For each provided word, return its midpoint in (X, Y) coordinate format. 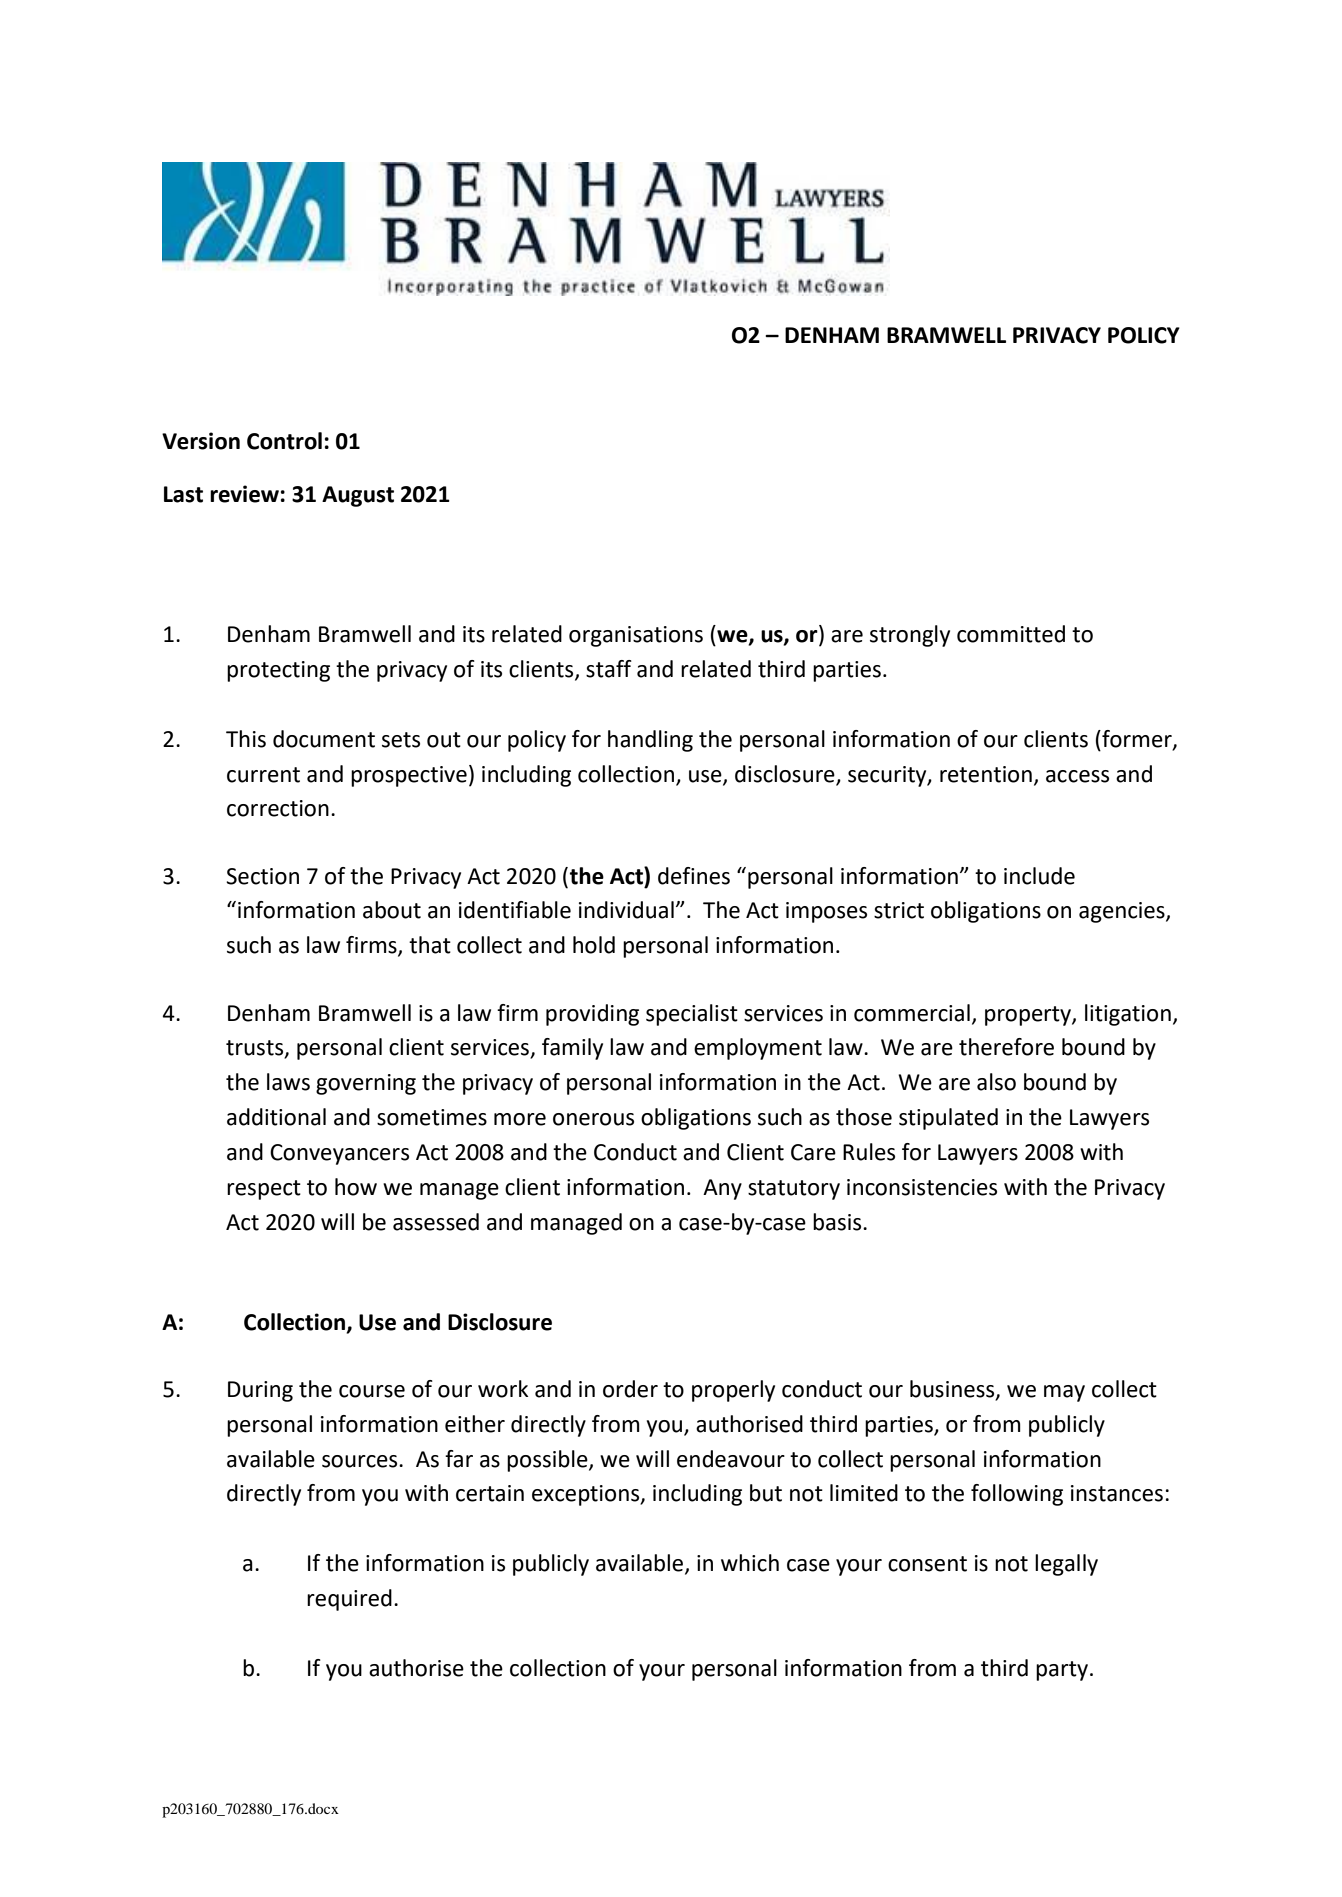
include (1039, 876)
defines (694, 876)
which (750, 1563)
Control (284, 441)
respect (264, 1190)
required (349, 1600)
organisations (636, 636)
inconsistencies (922, 1187)
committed (1011, 634)
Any (722, 1189)
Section (262, 876)
